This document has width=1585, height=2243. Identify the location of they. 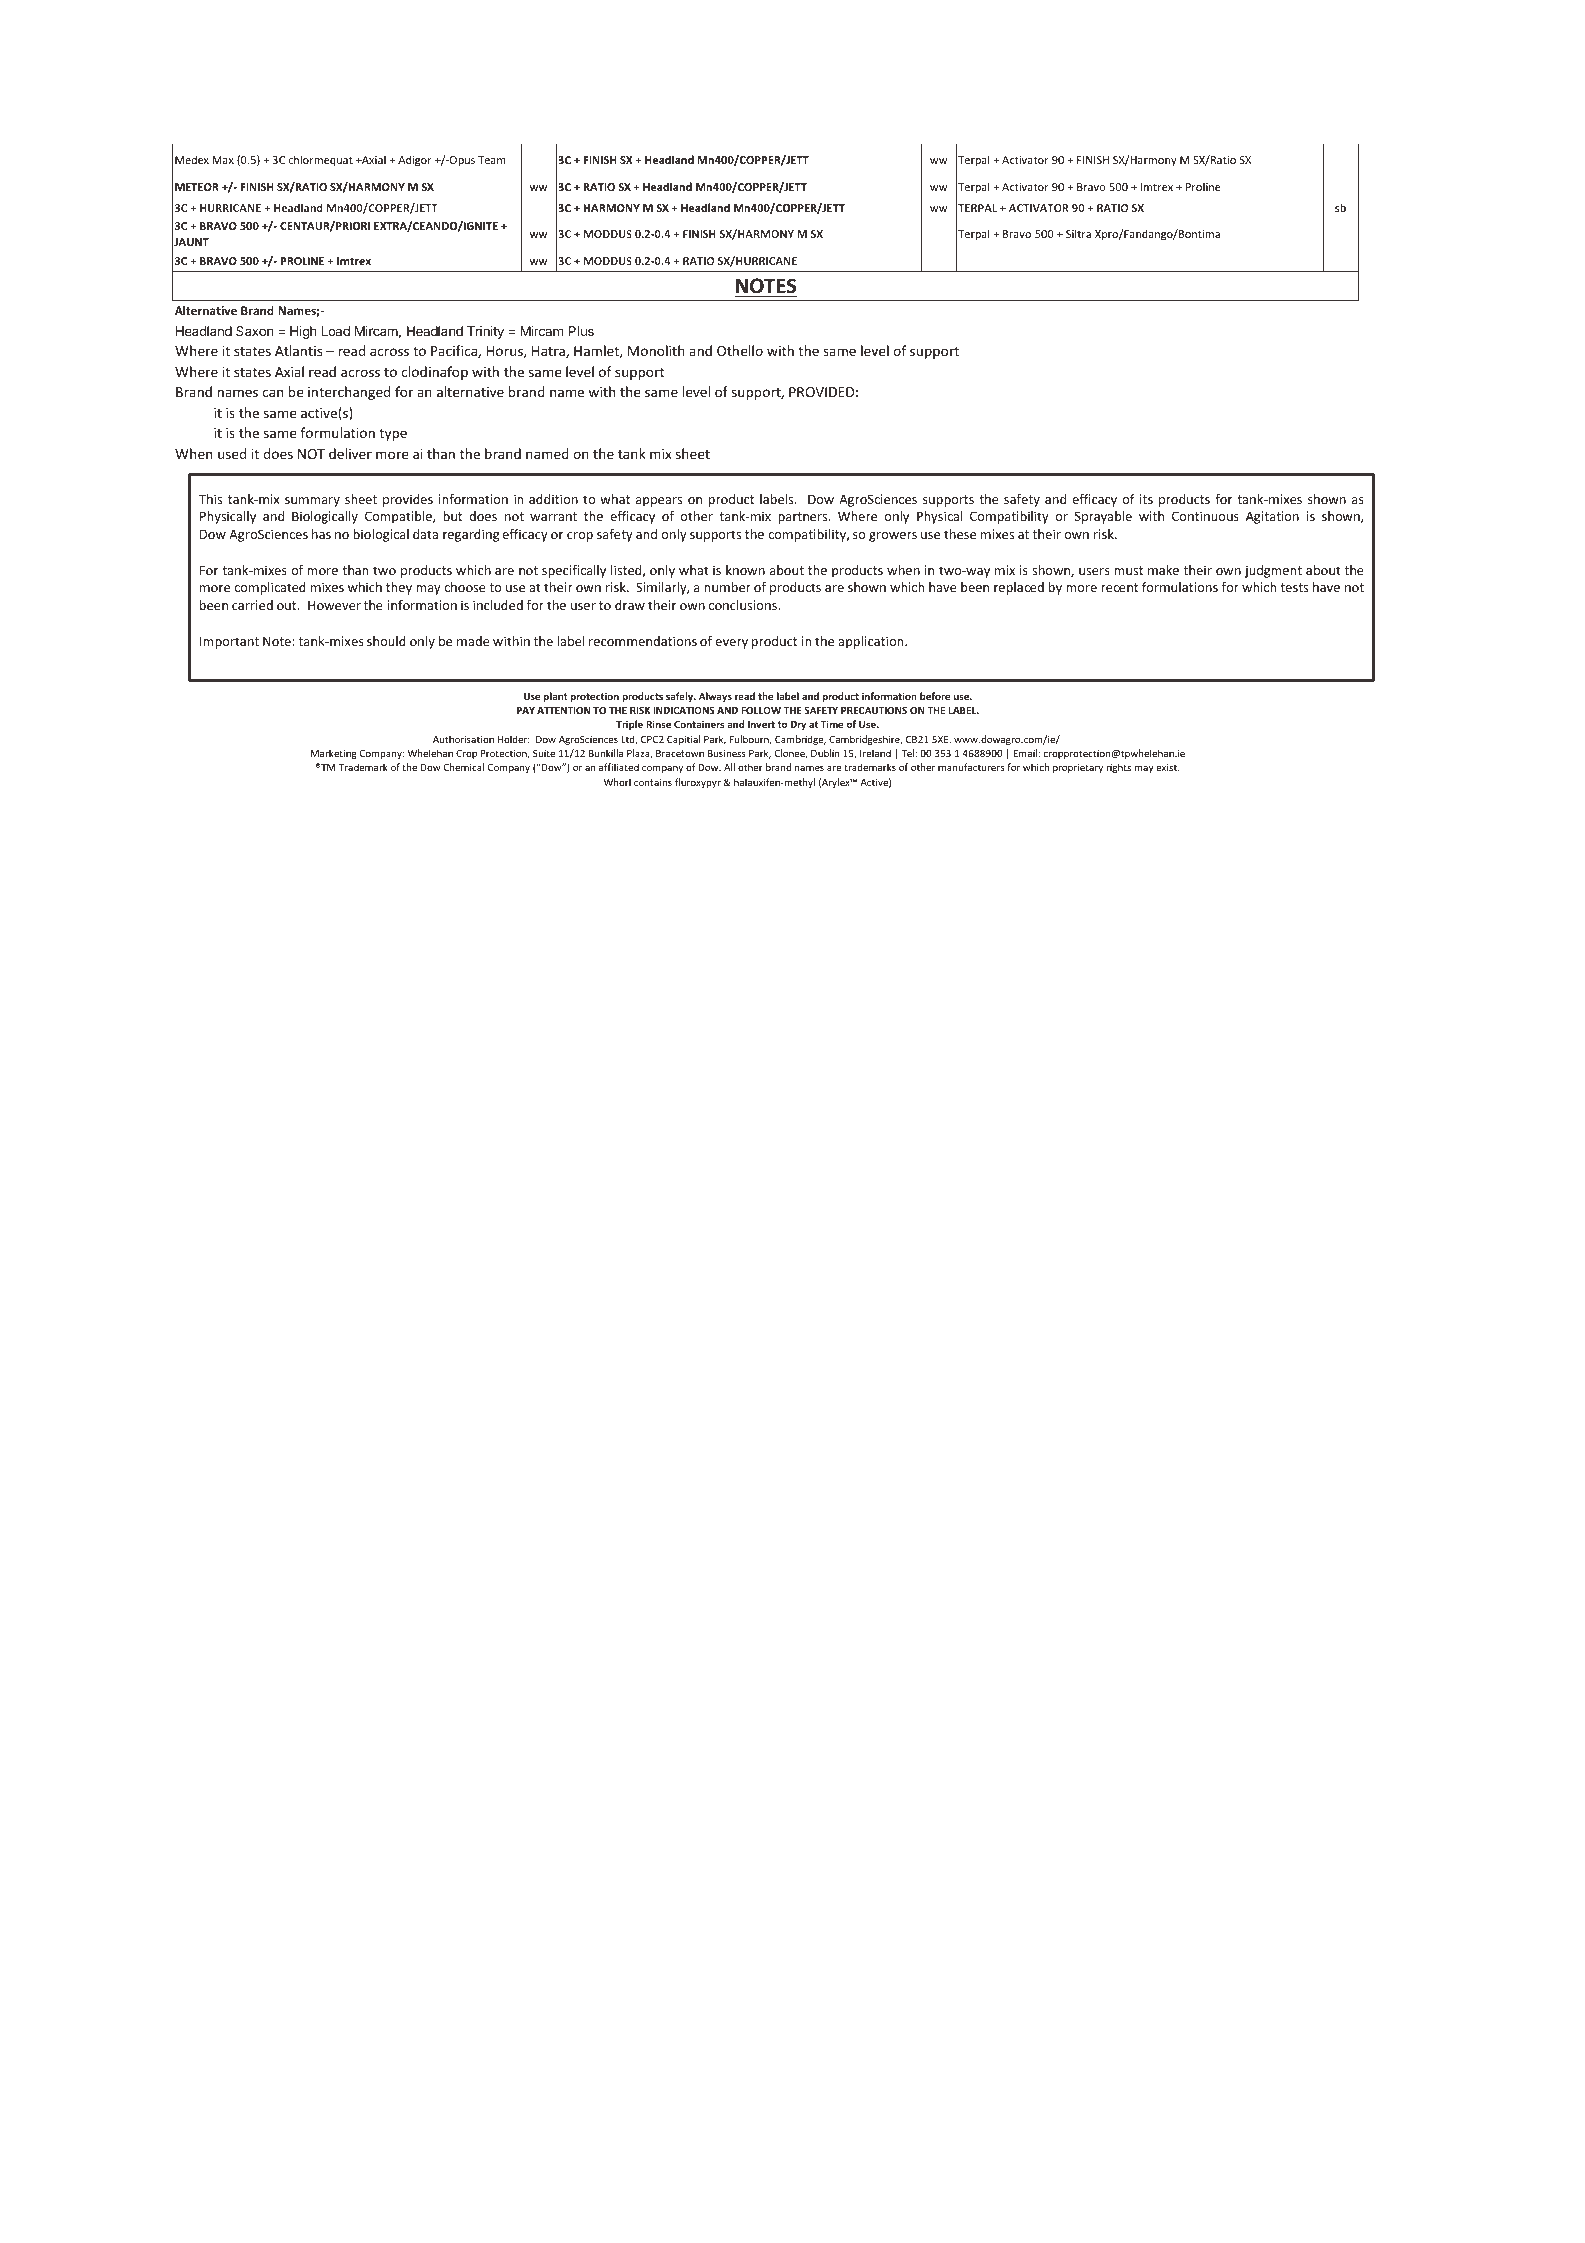
(399, 588).
